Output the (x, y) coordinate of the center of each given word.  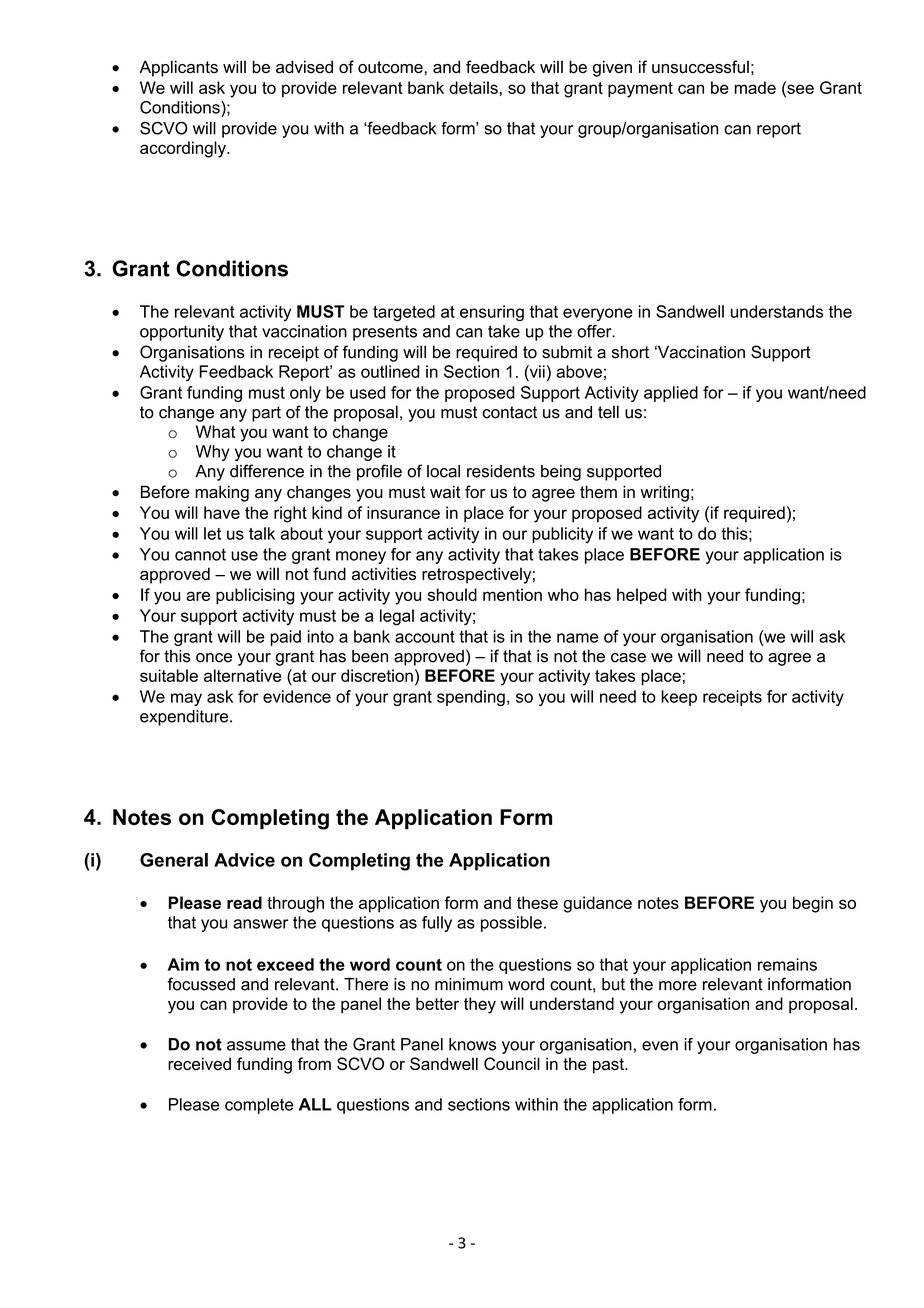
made (755, 87)
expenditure (185, 718)
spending (471, 698)
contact (509, 412)
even (660, 1046)
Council (512, 1063)
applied (671, 394)
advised (304, 67)
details (473, 87)
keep (679, 698)
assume (256, 1046)
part (266, 414)
